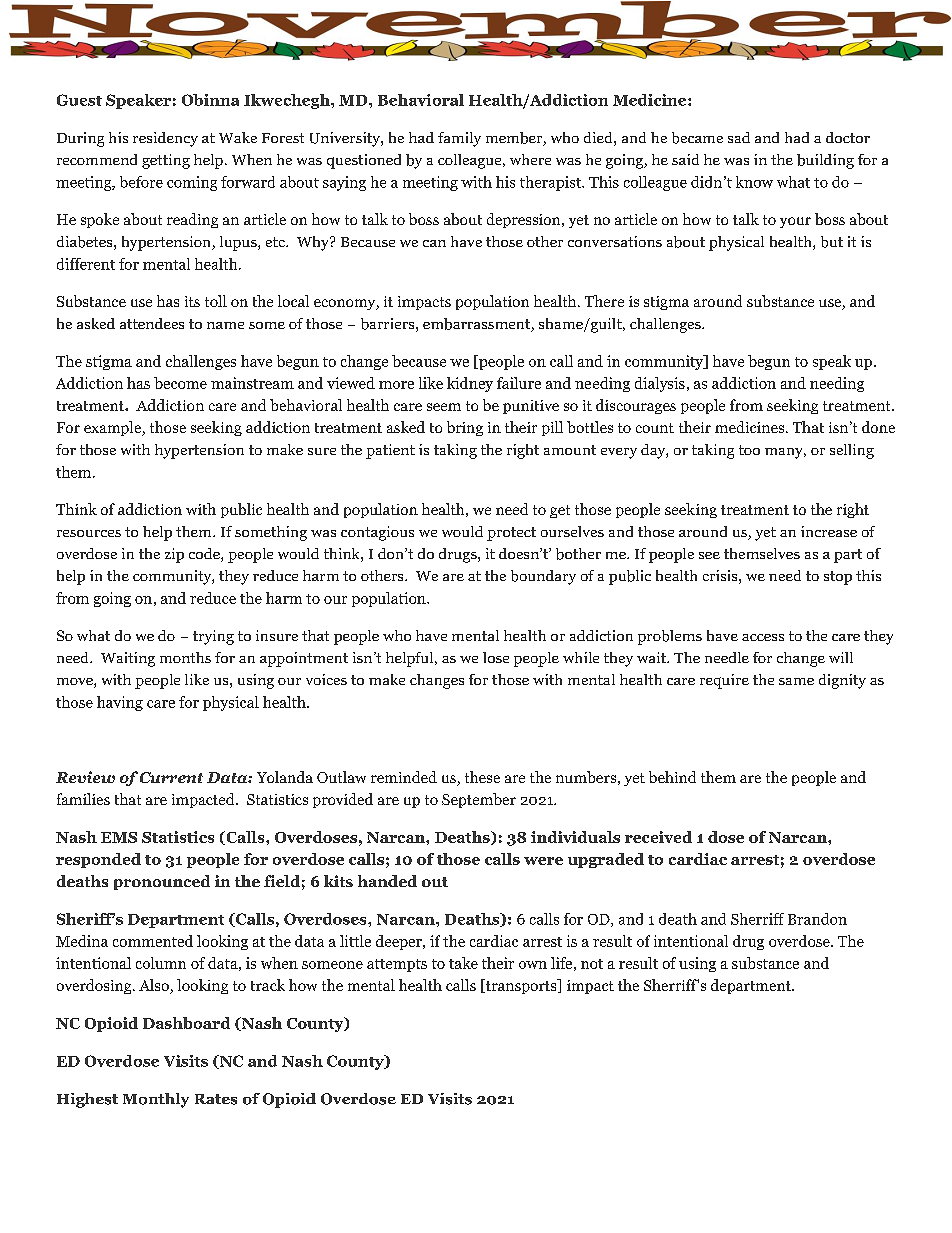 This screenshot has height=1233, width=952. Describe the element at coordinates (672, 777) in the screenshot. I see `behind` at that location.
